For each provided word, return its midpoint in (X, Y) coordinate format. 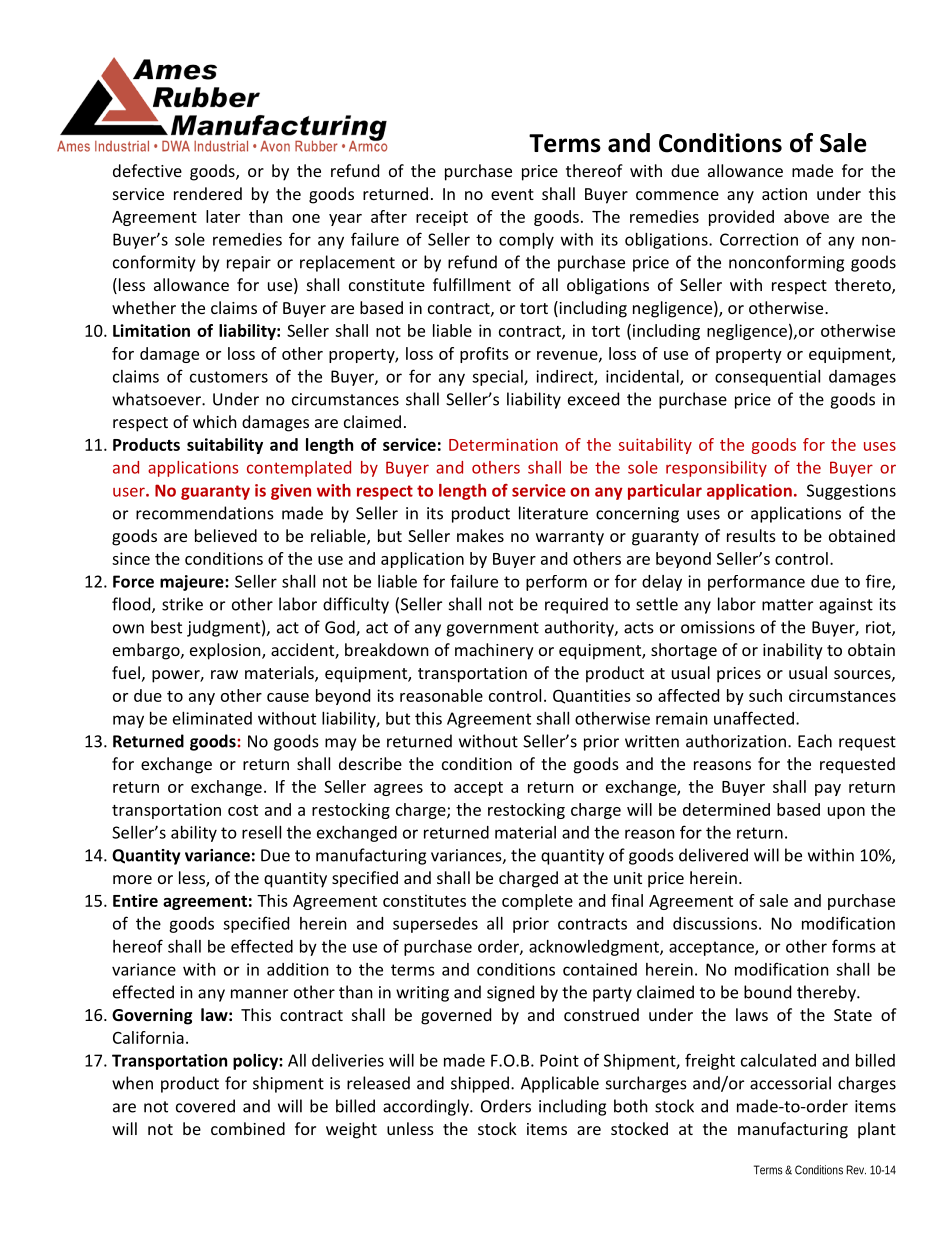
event (512, 194)
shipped (480, 1084)
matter (787, 605)
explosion (226, 651)
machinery (494, 651)
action (784, 194)
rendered (208, 193)
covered (205, 1106)
